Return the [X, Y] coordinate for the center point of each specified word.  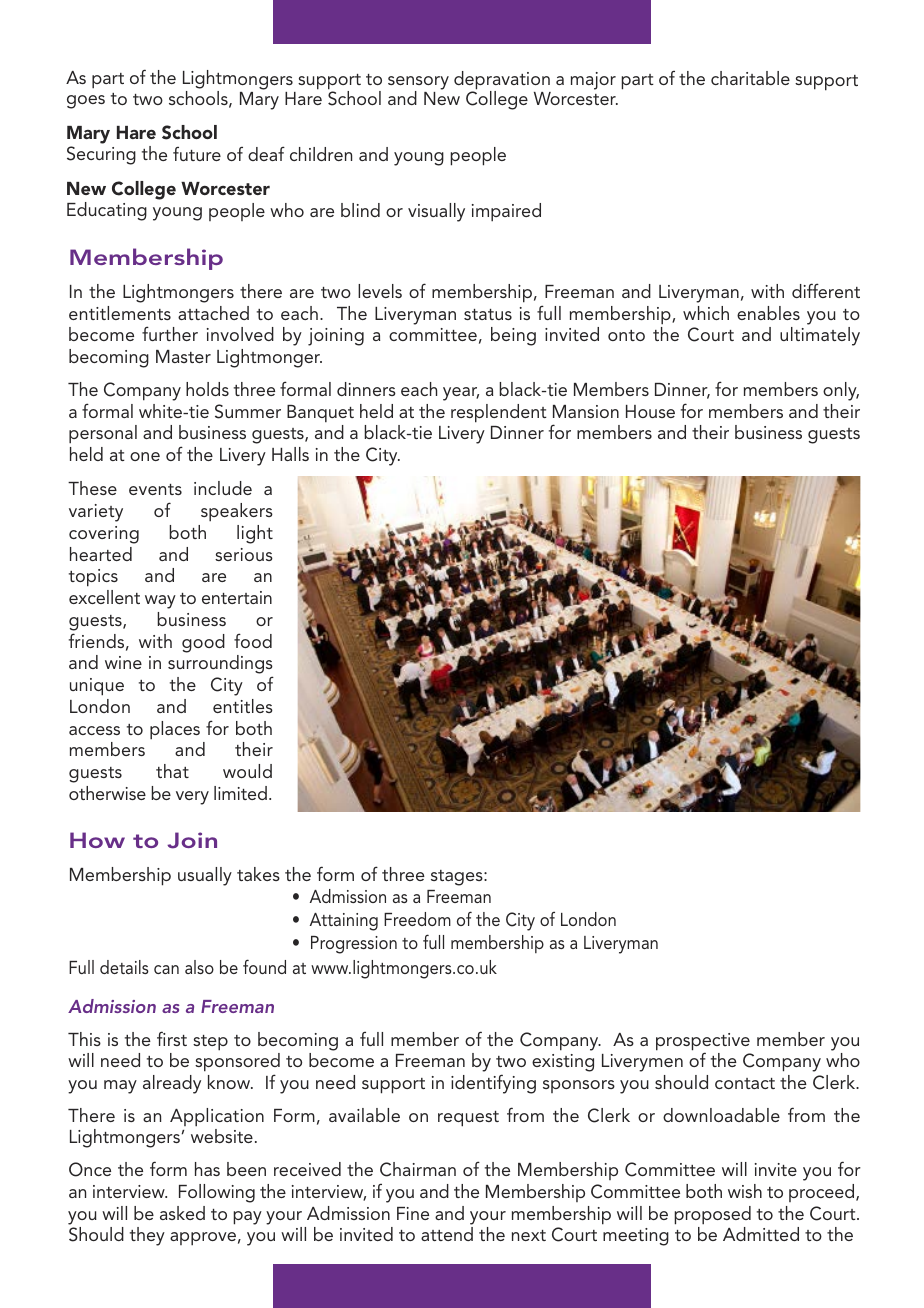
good [203, 643]
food [253, 640]
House [650, 411]
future [197, 154]
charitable [750, 78]
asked [182, 1213]
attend [447, 1234]
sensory [418, 84]
